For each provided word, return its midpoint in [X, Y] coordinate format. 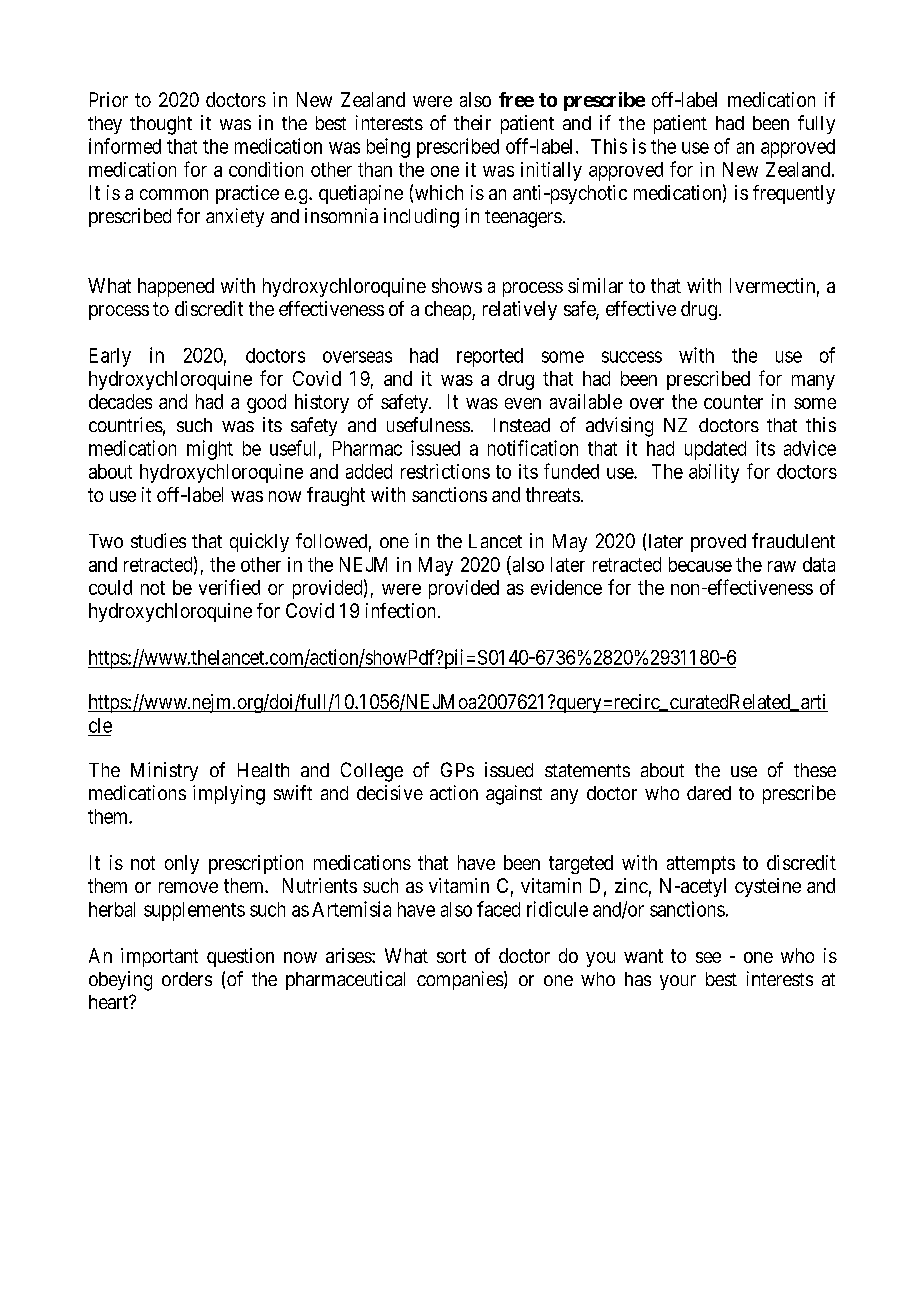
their [472, 122]
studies [158, 540]
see [708, 957]
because [700, 564]
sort [451, 956]
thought [161, 125]
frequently [794, 194]
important [159, 957]
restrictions [445, 471]
